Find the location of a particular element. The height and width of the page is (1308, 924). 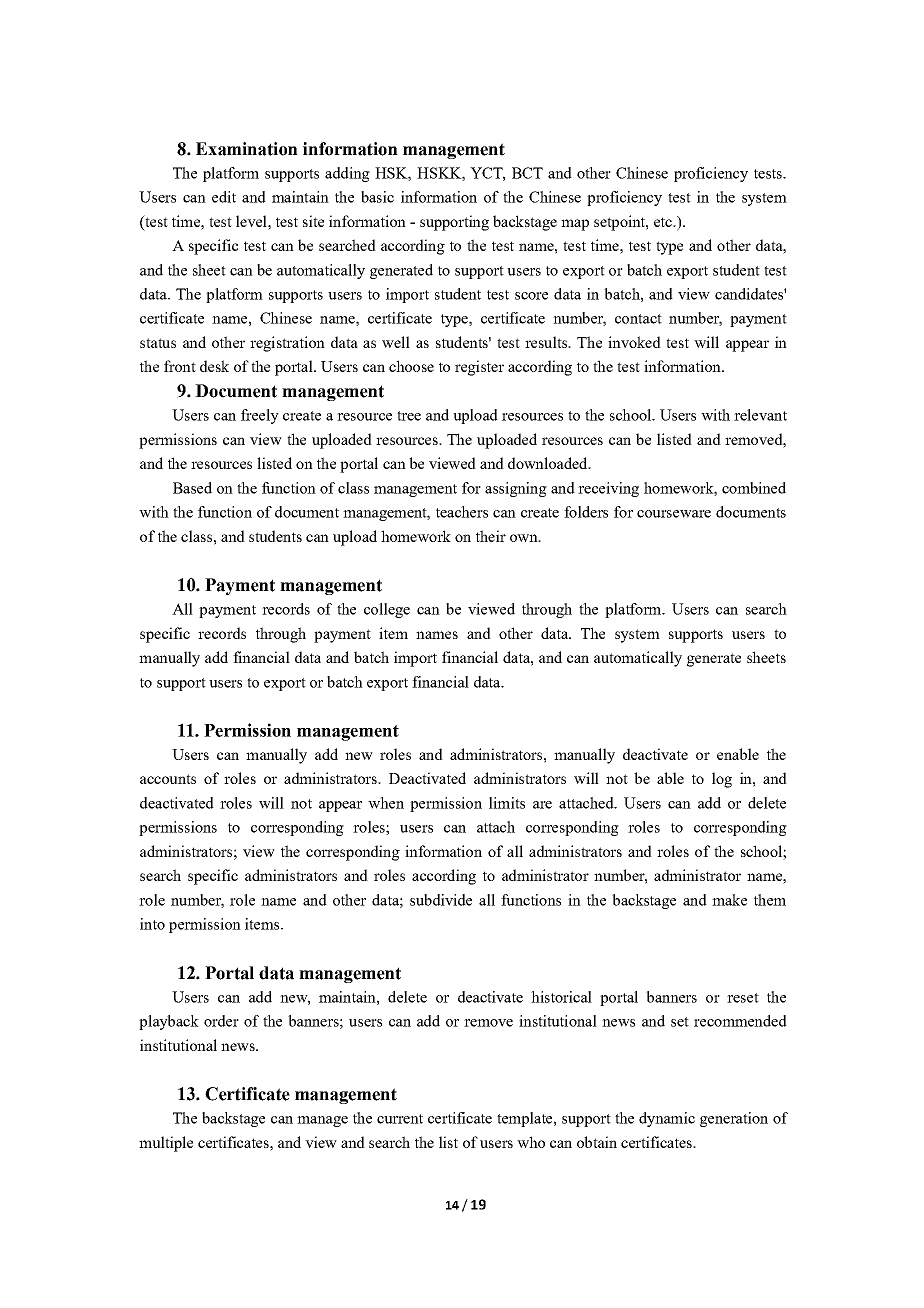

relevant is located at coordinates (760, 415).
